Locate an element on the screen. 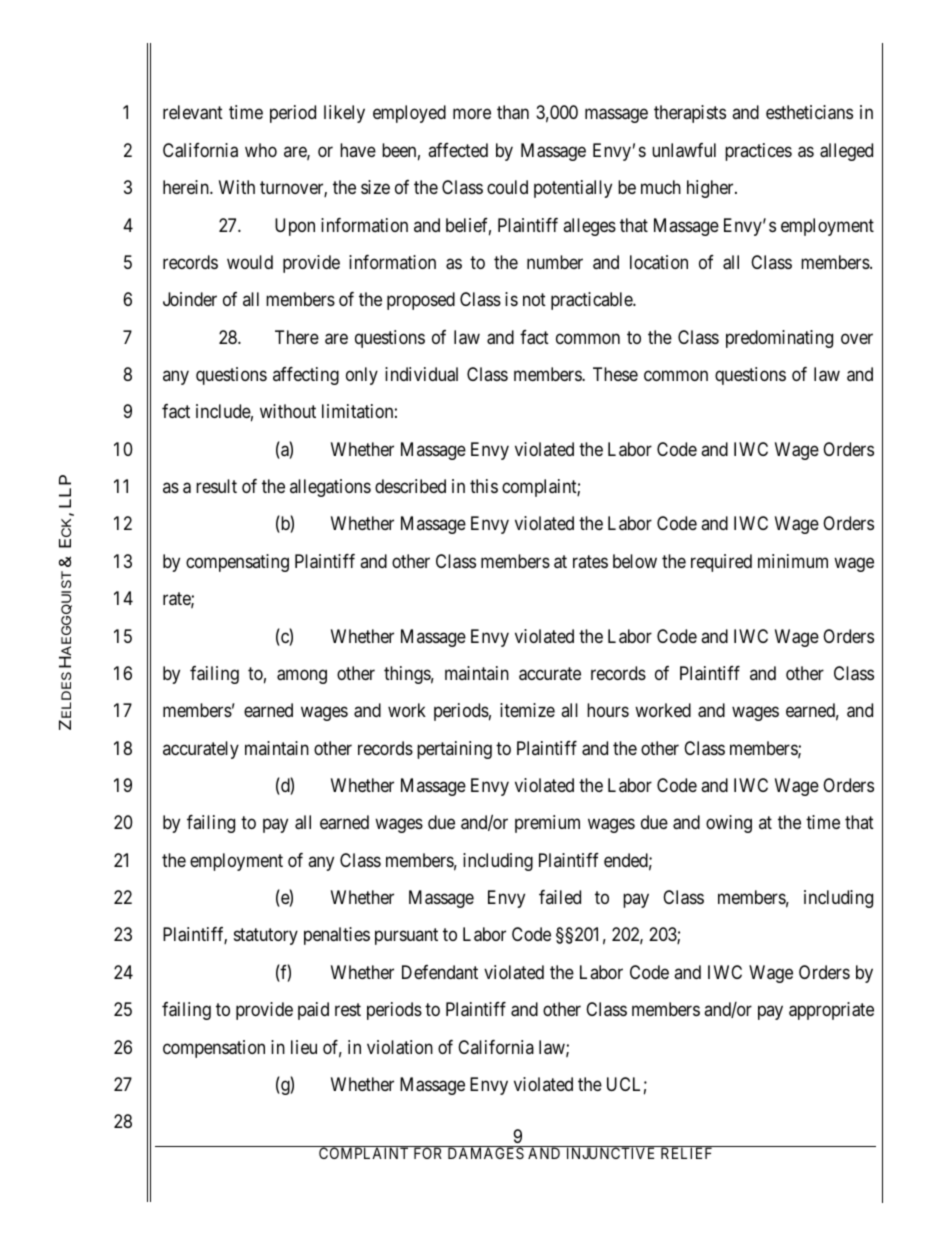 Image resolution: width=952 pixels, height=1233 pixels. result is located at coordinates (216, 486).
